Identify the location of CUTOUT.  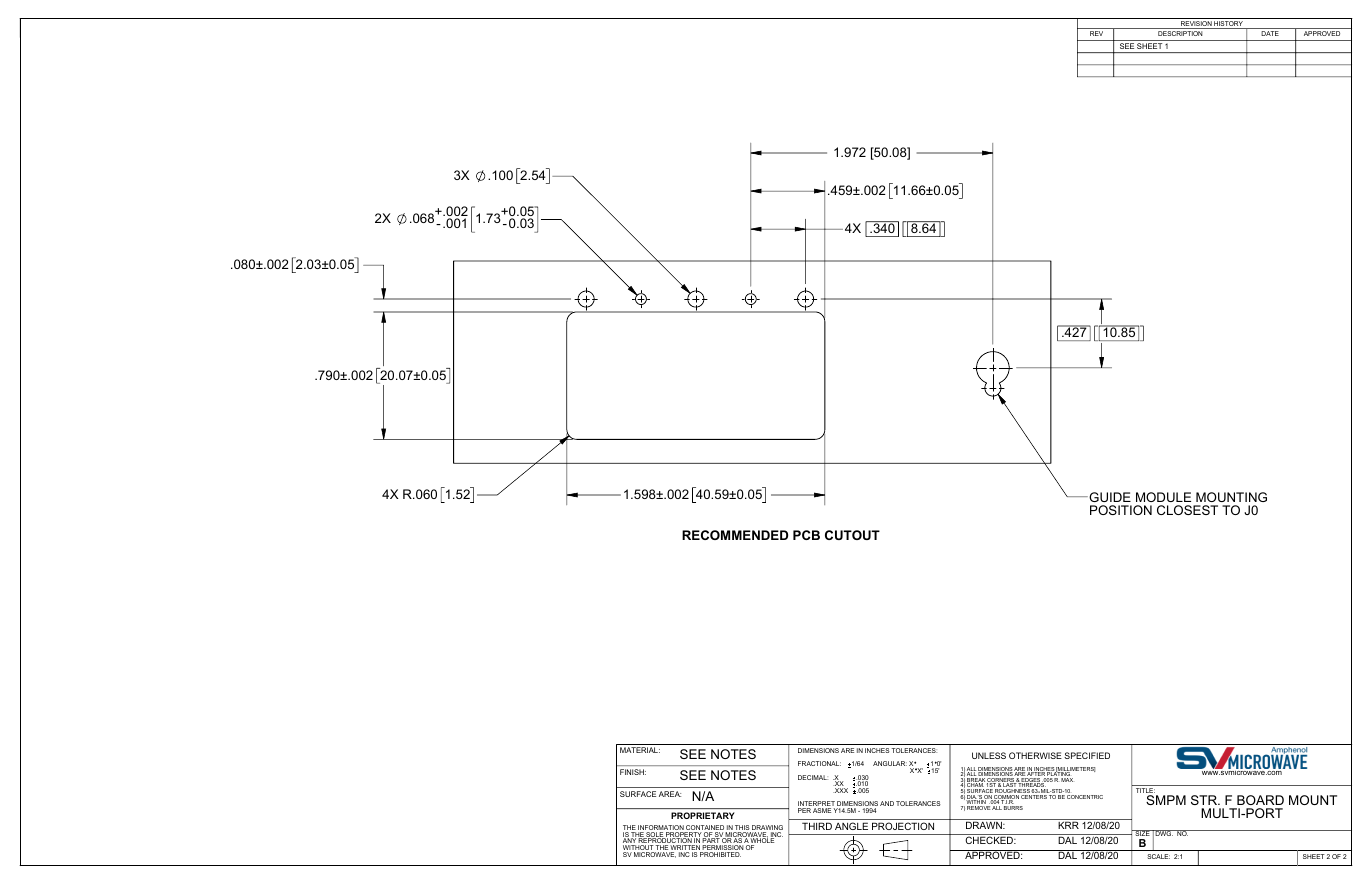
(852, 535).
